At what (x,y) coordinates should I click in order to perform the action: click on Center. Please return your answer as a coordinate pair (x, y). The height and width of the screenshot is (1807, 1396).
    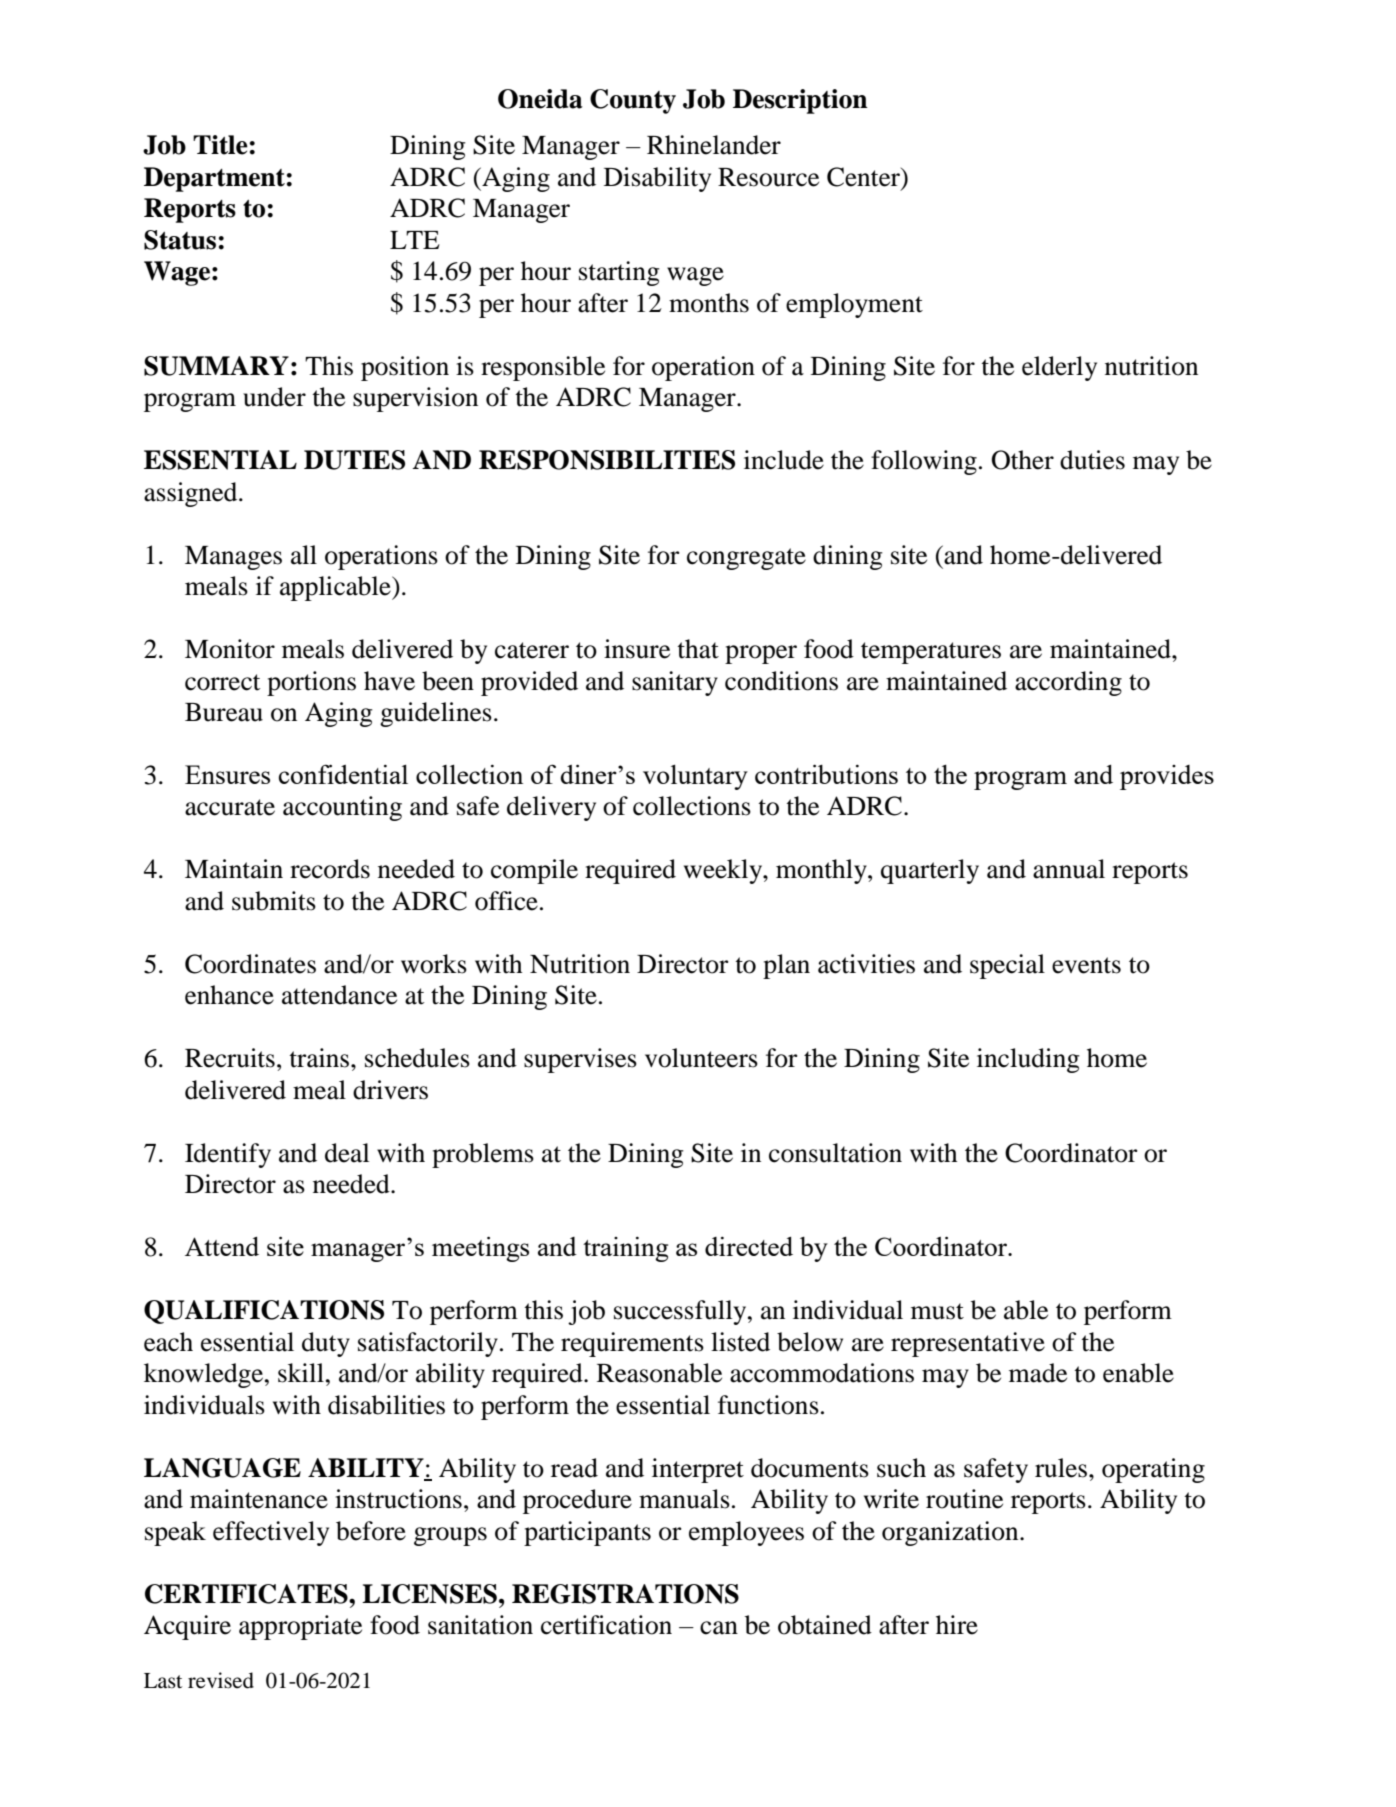
    Looking at the image, I should click on (864, 177).
